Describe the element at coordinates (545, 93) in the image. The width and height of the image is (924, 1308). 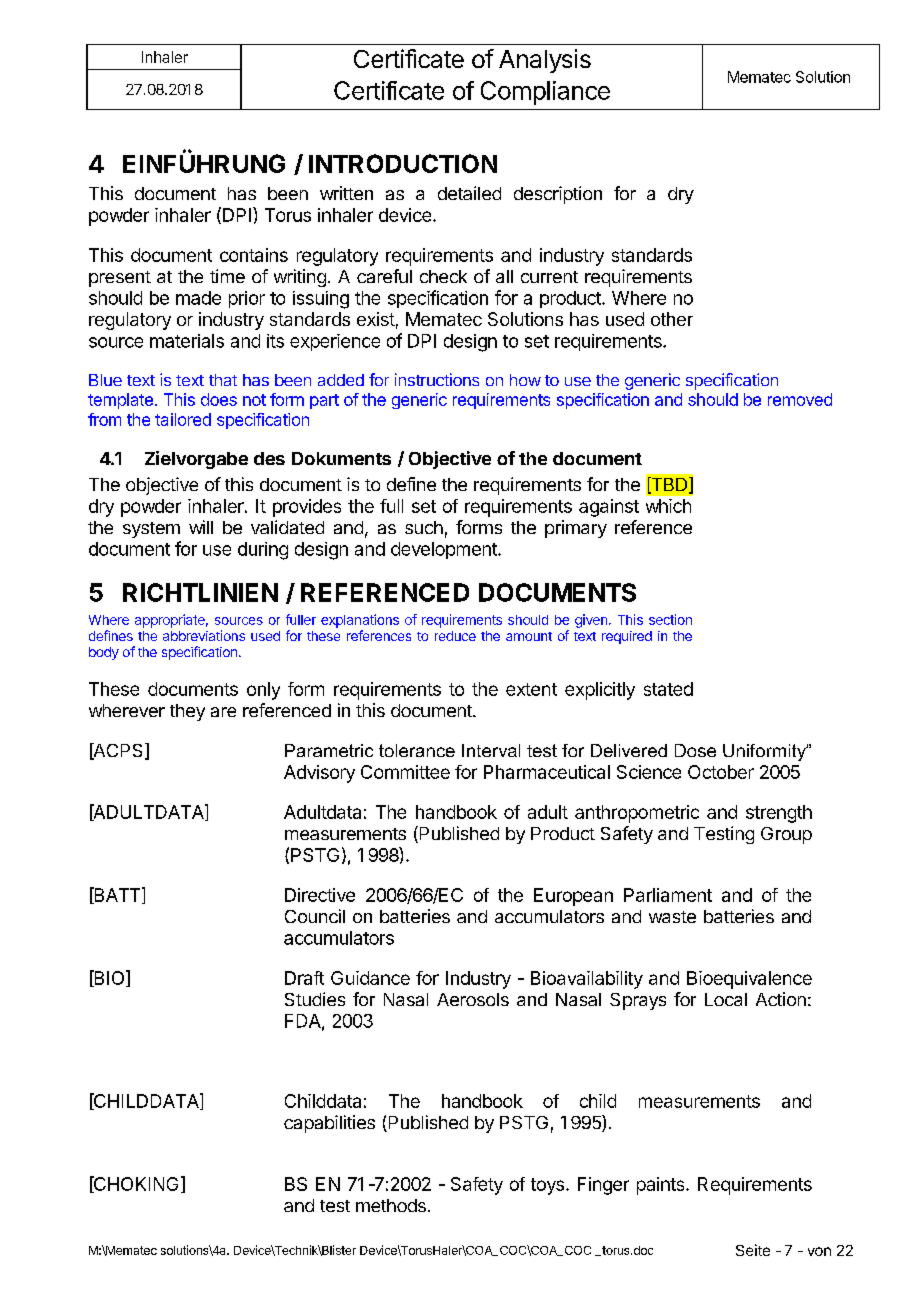
I see `Compliance` at that location.
